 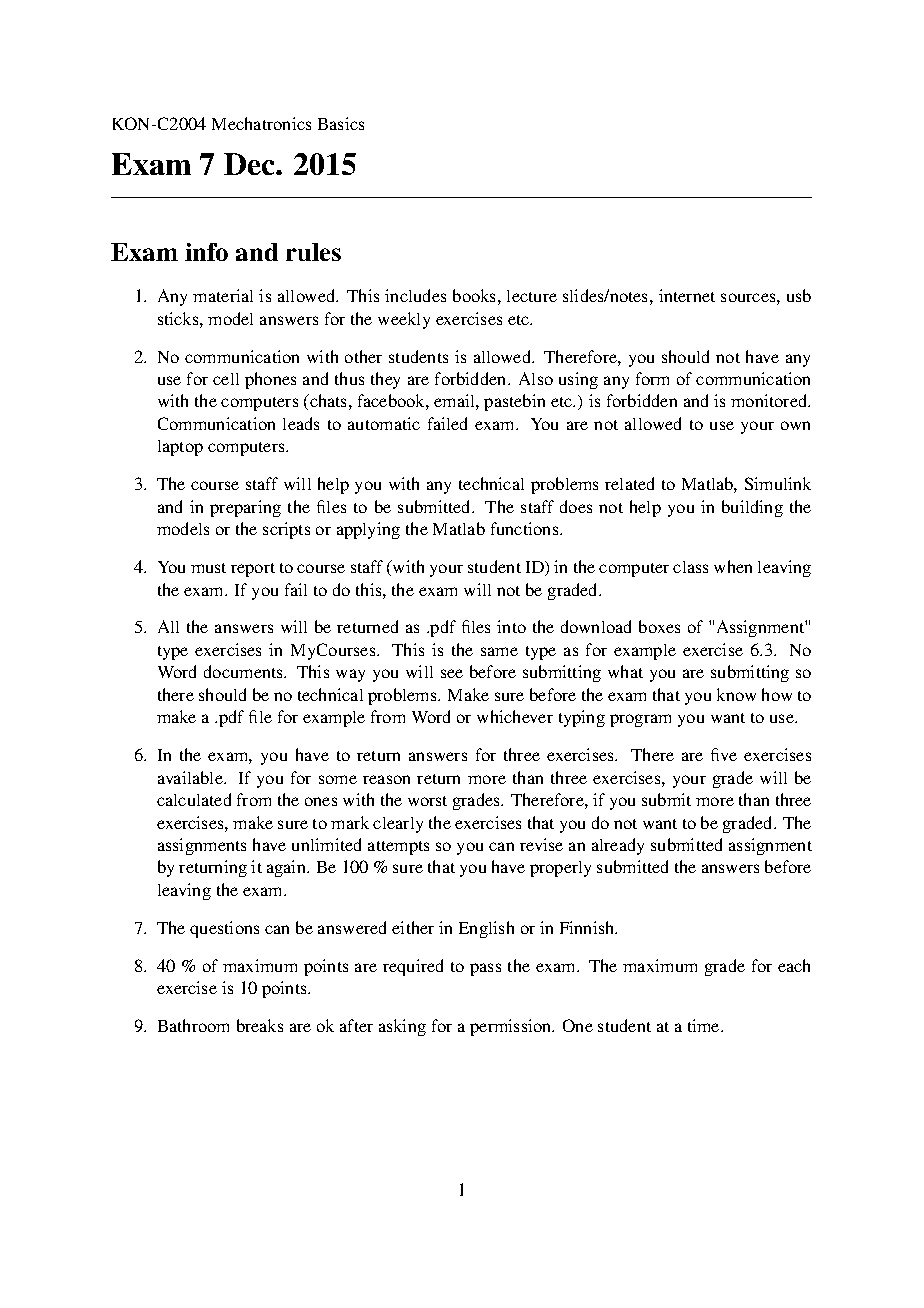 What do you see at coordinates (514, 402) in the page?
I see `pastebin` at bounding box center [514, 402].
